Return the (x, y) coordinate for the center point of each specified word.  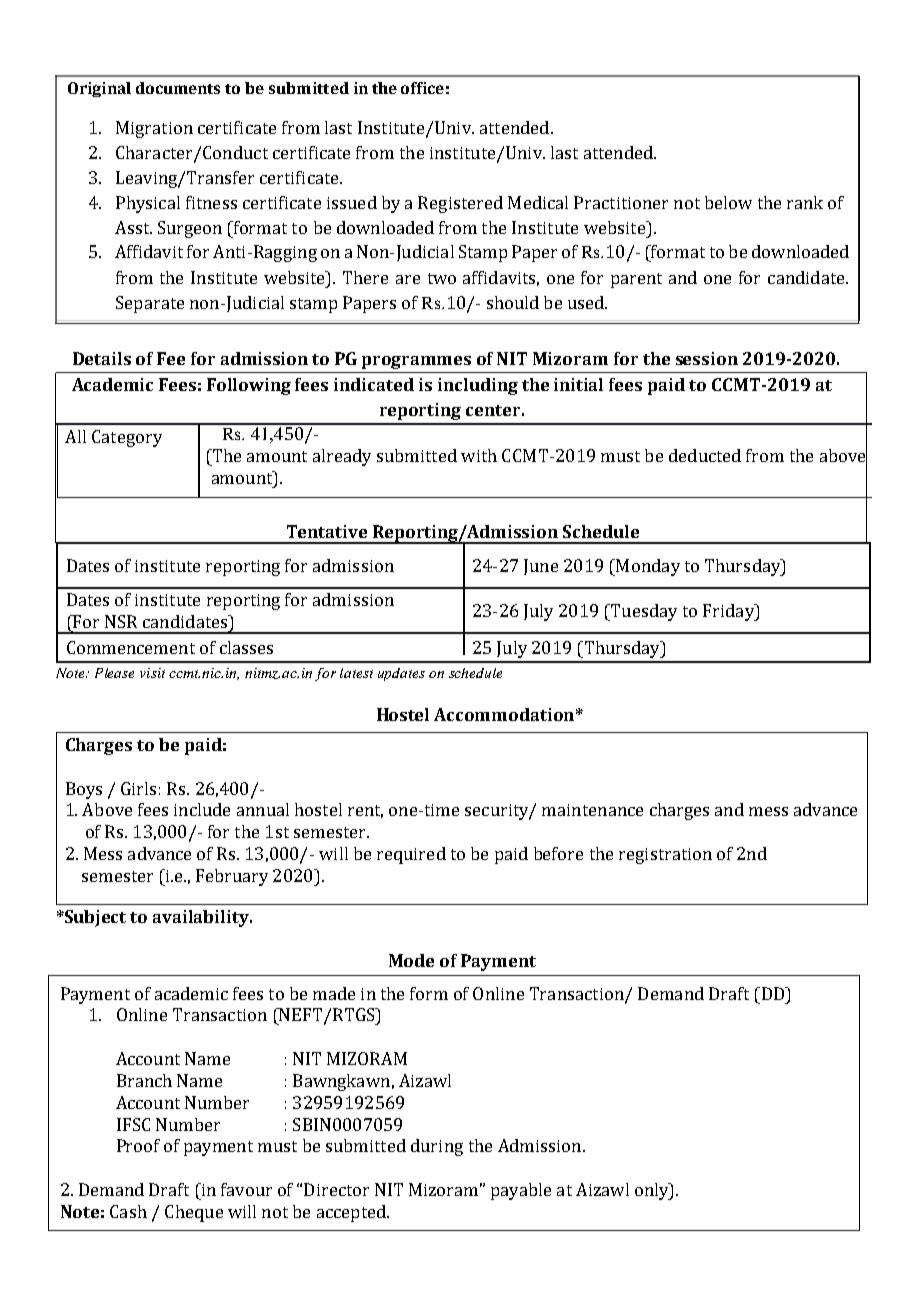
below (728, 202)
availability (202, 918)
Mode (411, 960)
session (707, 358)
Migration (154, 129)
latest (356, 673)
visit (152, 673)
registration (665, 856)
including (478, 386)
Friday (729, 612)
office (422, 88)
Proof (138, 1145)
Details (102, 358)
